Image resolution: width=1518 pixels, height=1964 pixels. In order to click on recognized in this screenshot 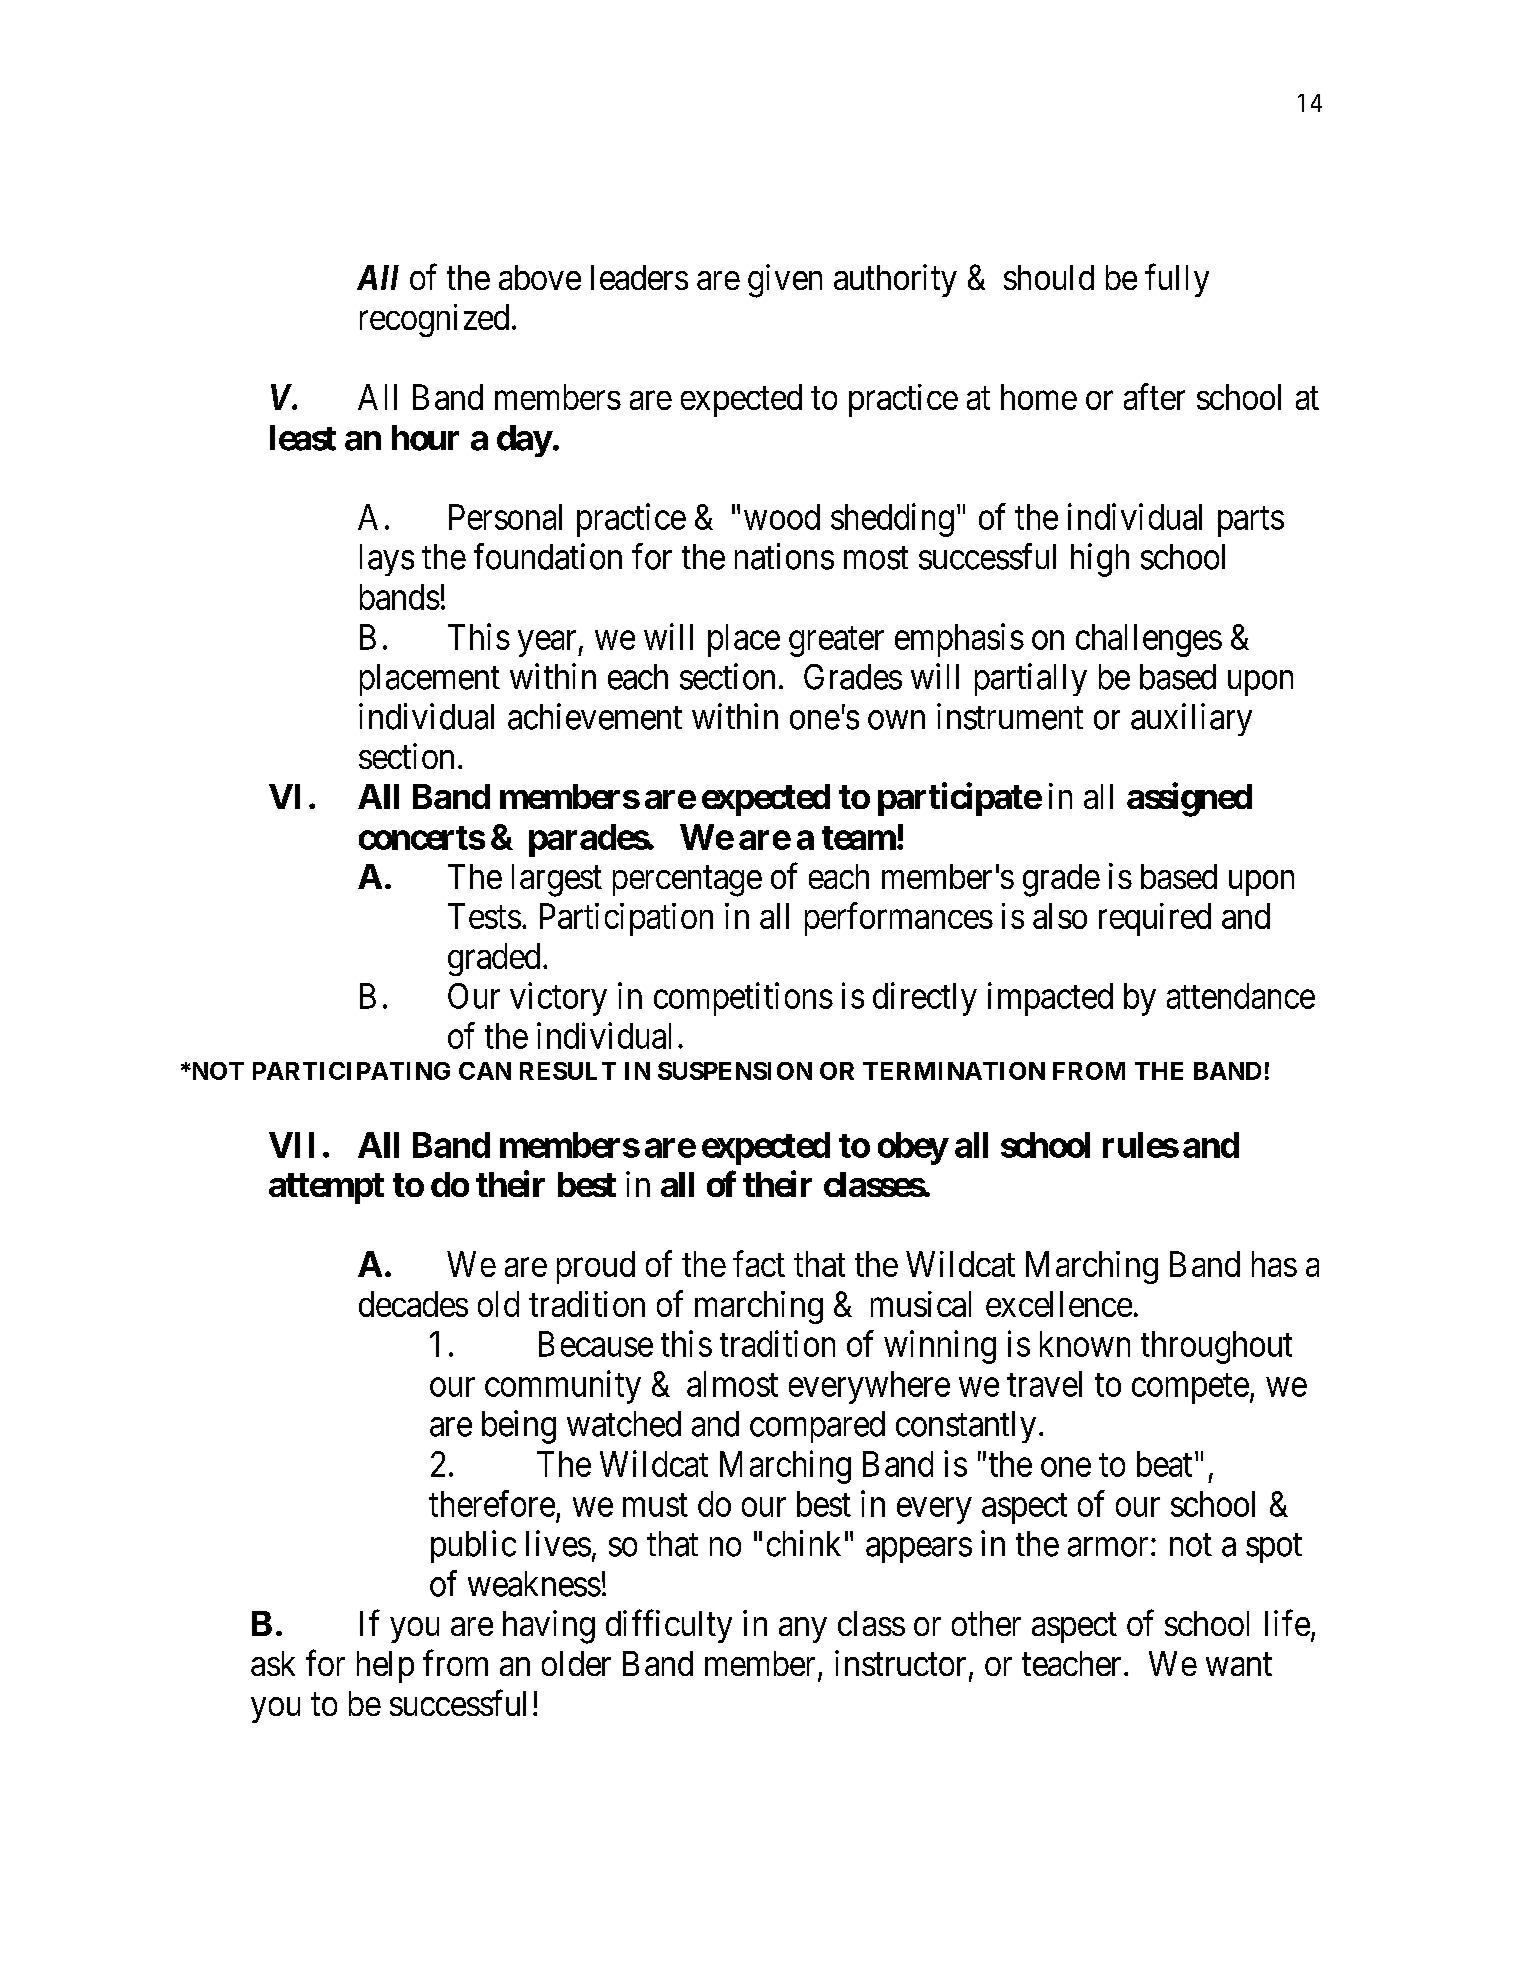, I will do `click(434, 320)`.
